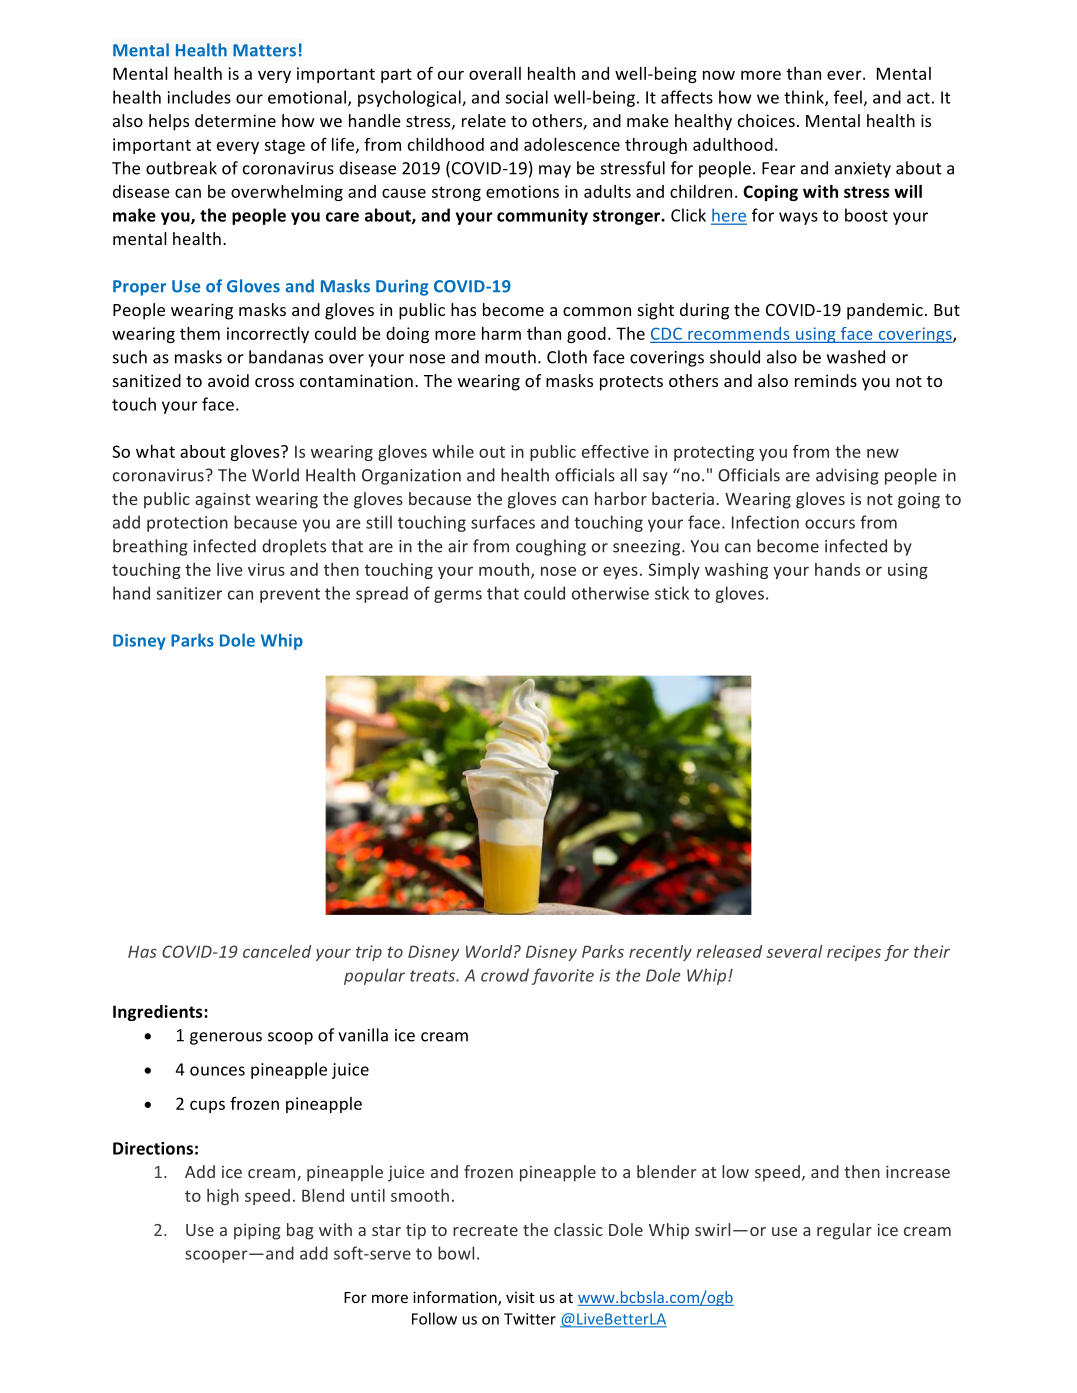 This image has width=1077, height=1393. Describe the element at coordinates (526, 97) in the image. I see `social` at that location.
